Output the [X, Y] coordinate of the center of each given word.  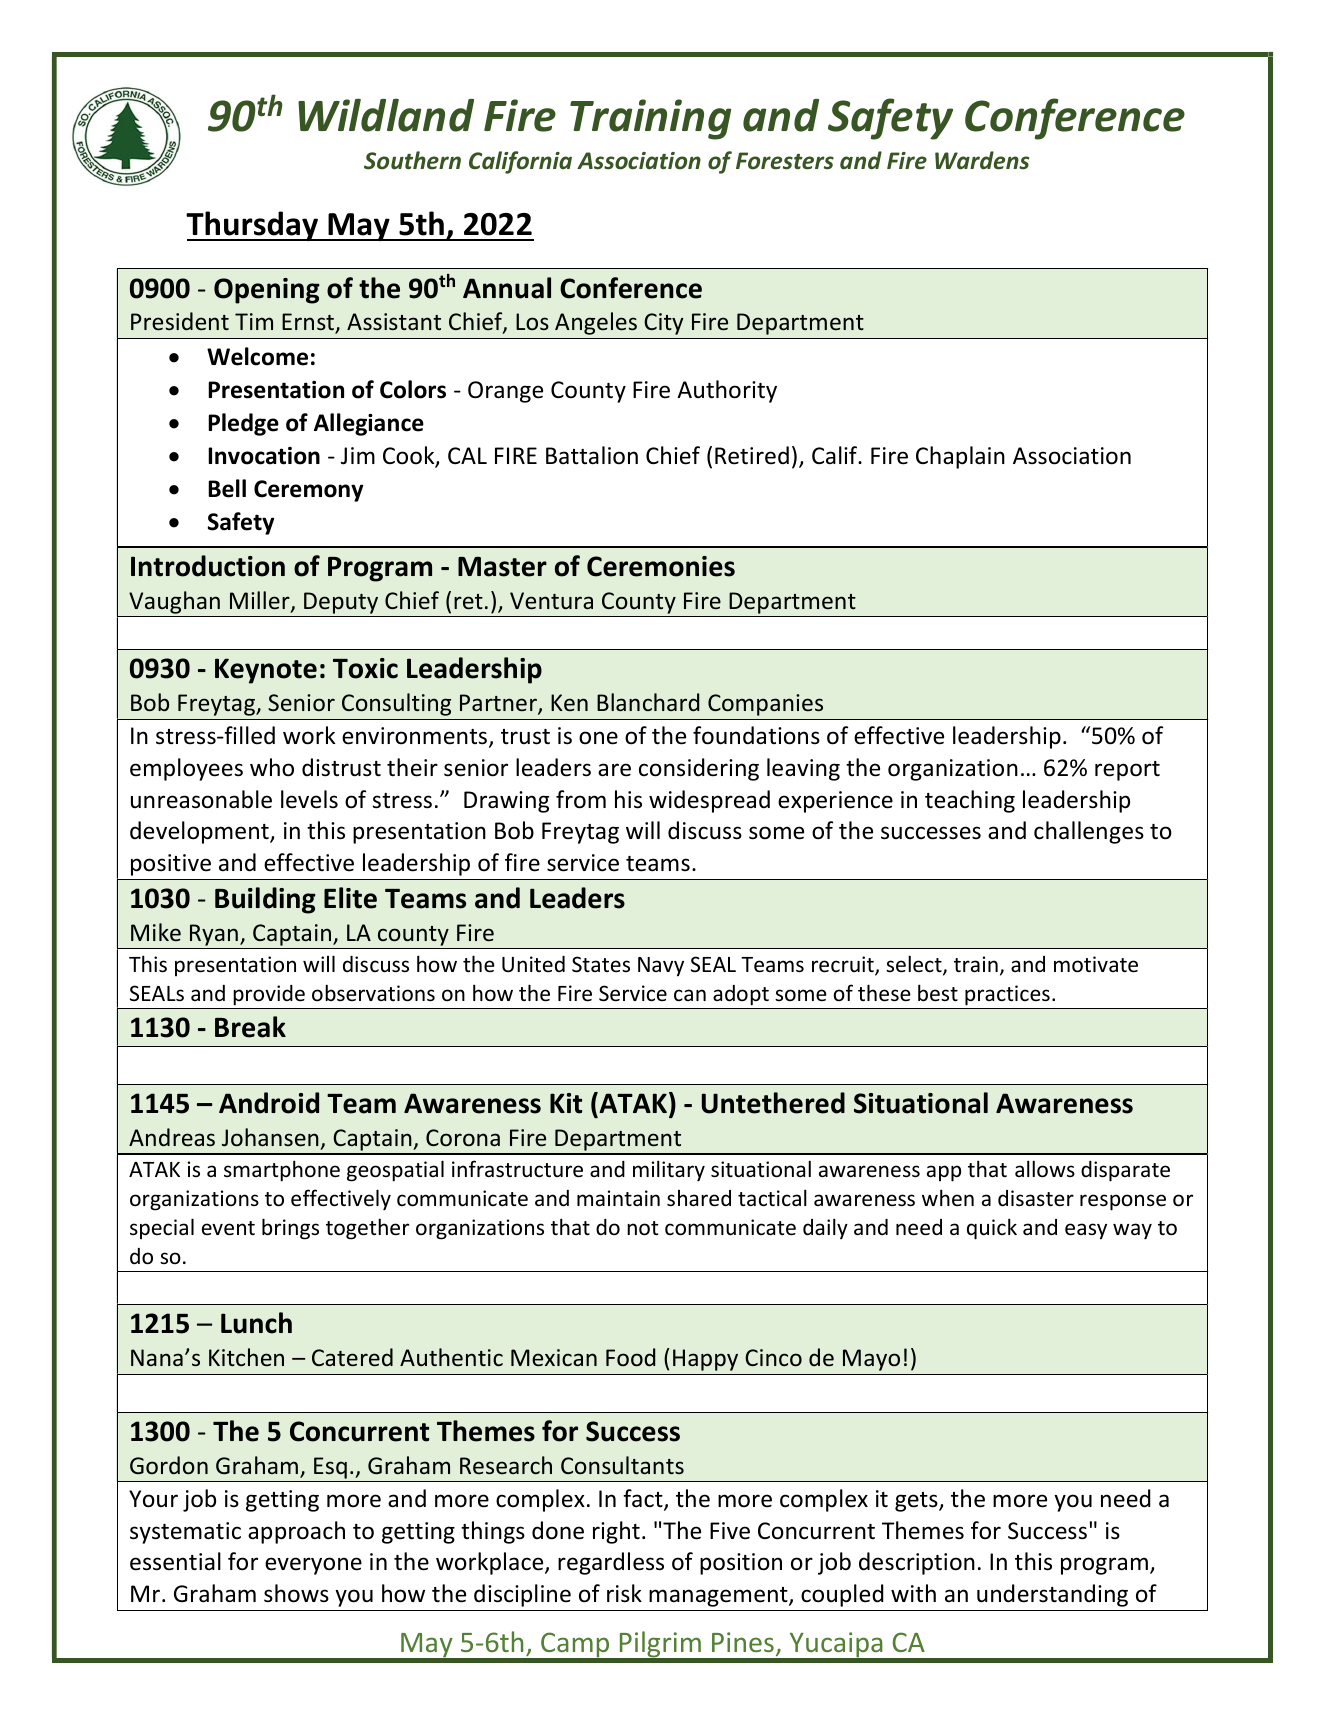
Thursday [253, 226]
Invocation [264, 456]
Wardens [982, 160]
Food [630, 1357]
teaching [970, 801]
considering [699, 769]
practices [1007, 995]
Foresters [785, 161]
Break [250, 1027]
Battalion [592, 455]
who [272, 767]
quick [992, 1229]
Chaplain [960, 457]
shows [296, 1593]
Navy [661, 967]
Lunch [256, 1323]
